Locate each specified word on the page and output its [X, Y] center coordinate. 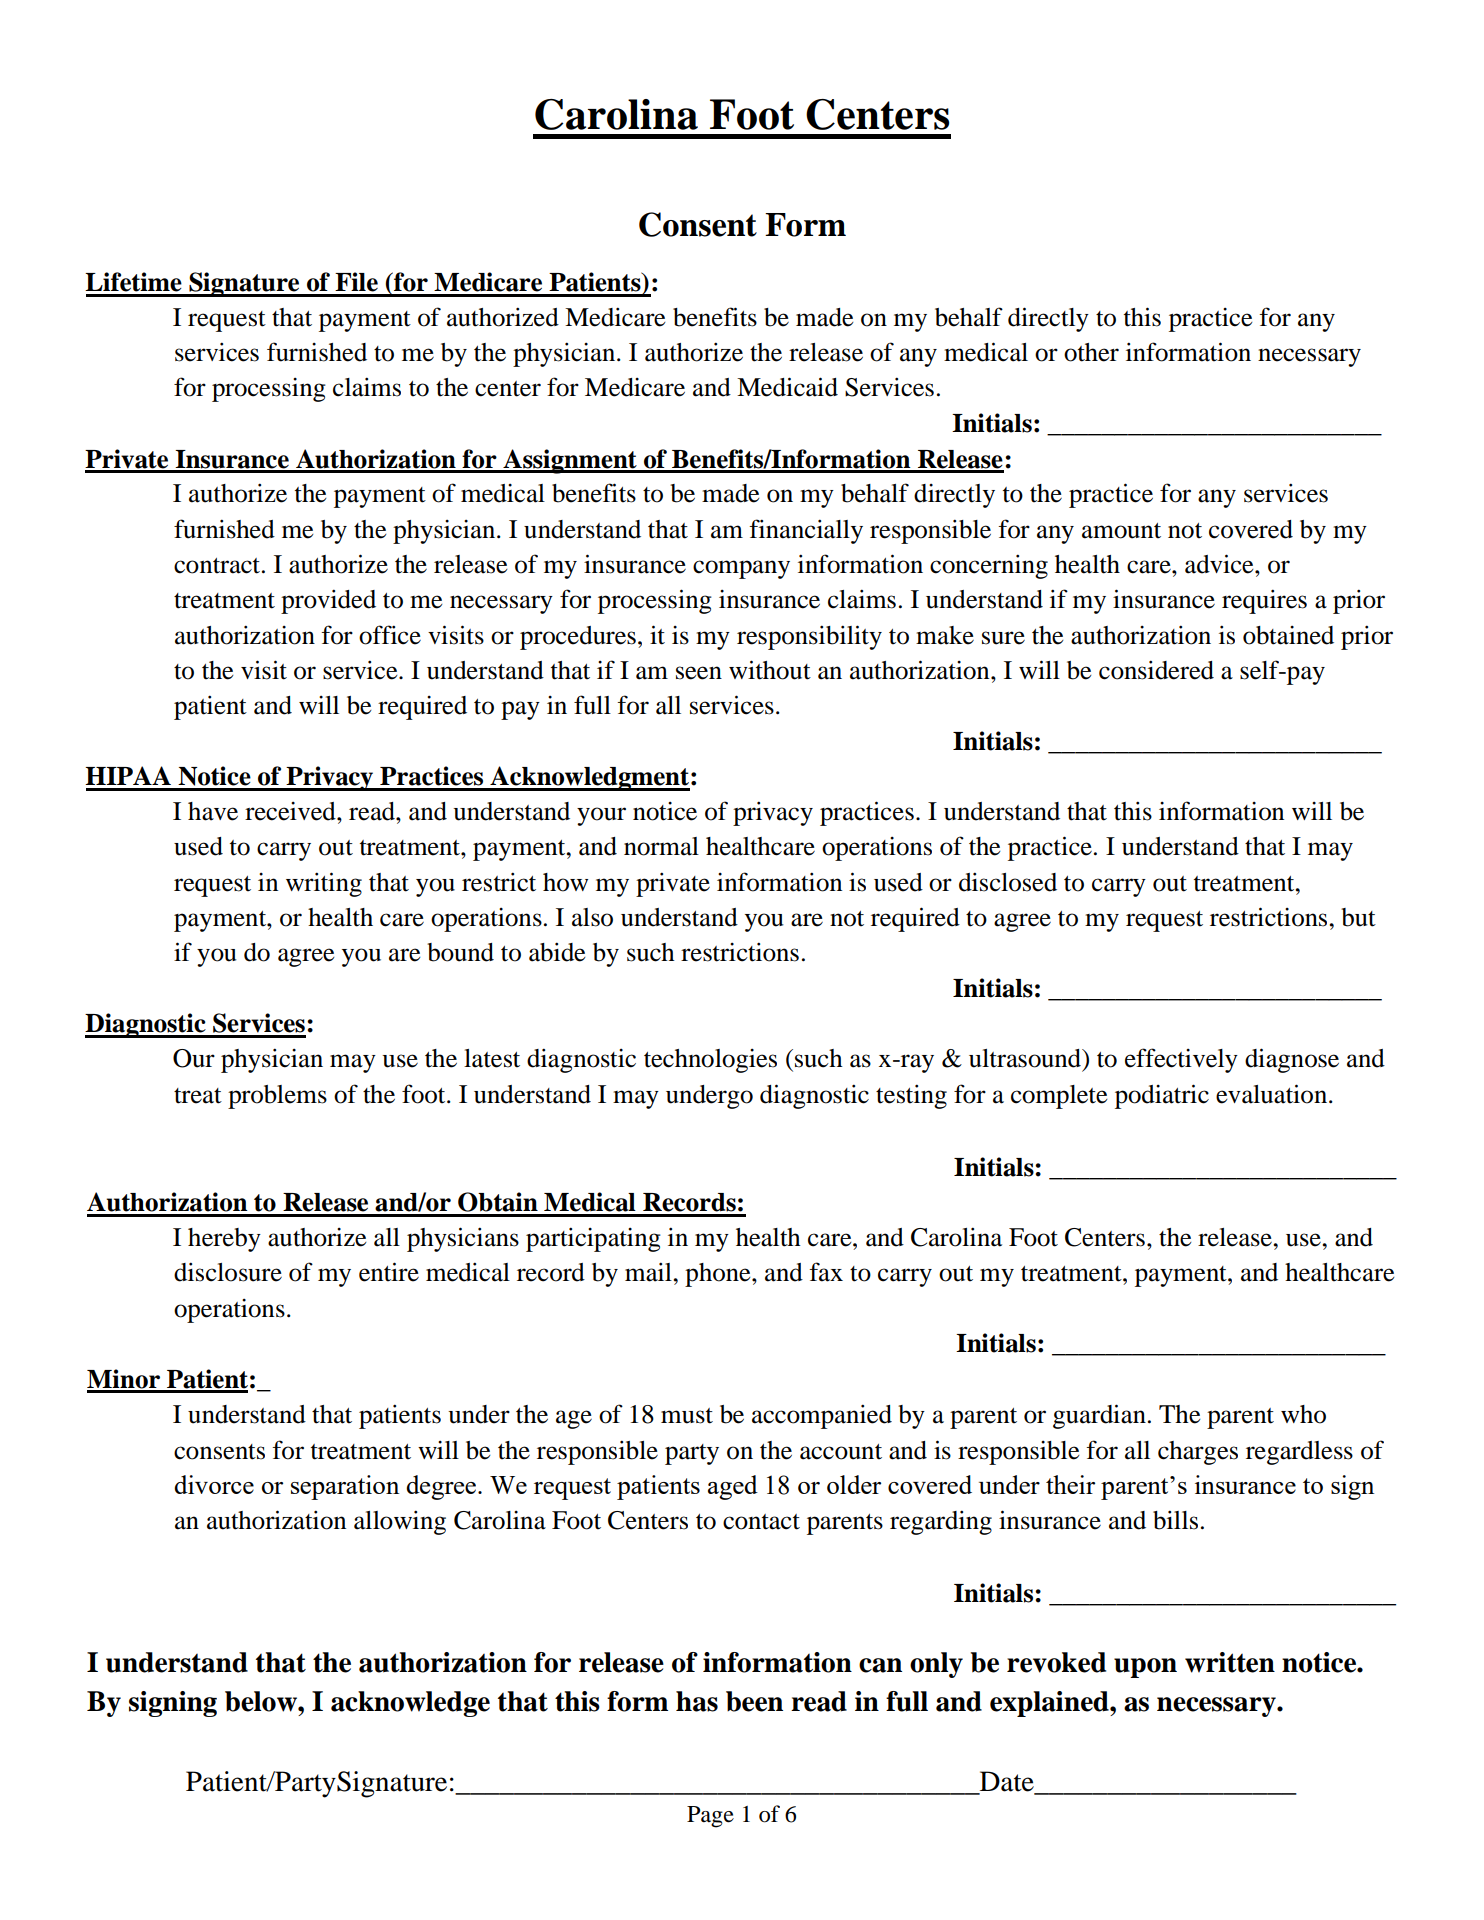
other [1091, 352]
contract [218, 566]
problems [277, 1097]
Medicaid [787, 387]
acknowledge [410, 1704]
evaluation [1271, 1094]
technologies [710, 1061]
